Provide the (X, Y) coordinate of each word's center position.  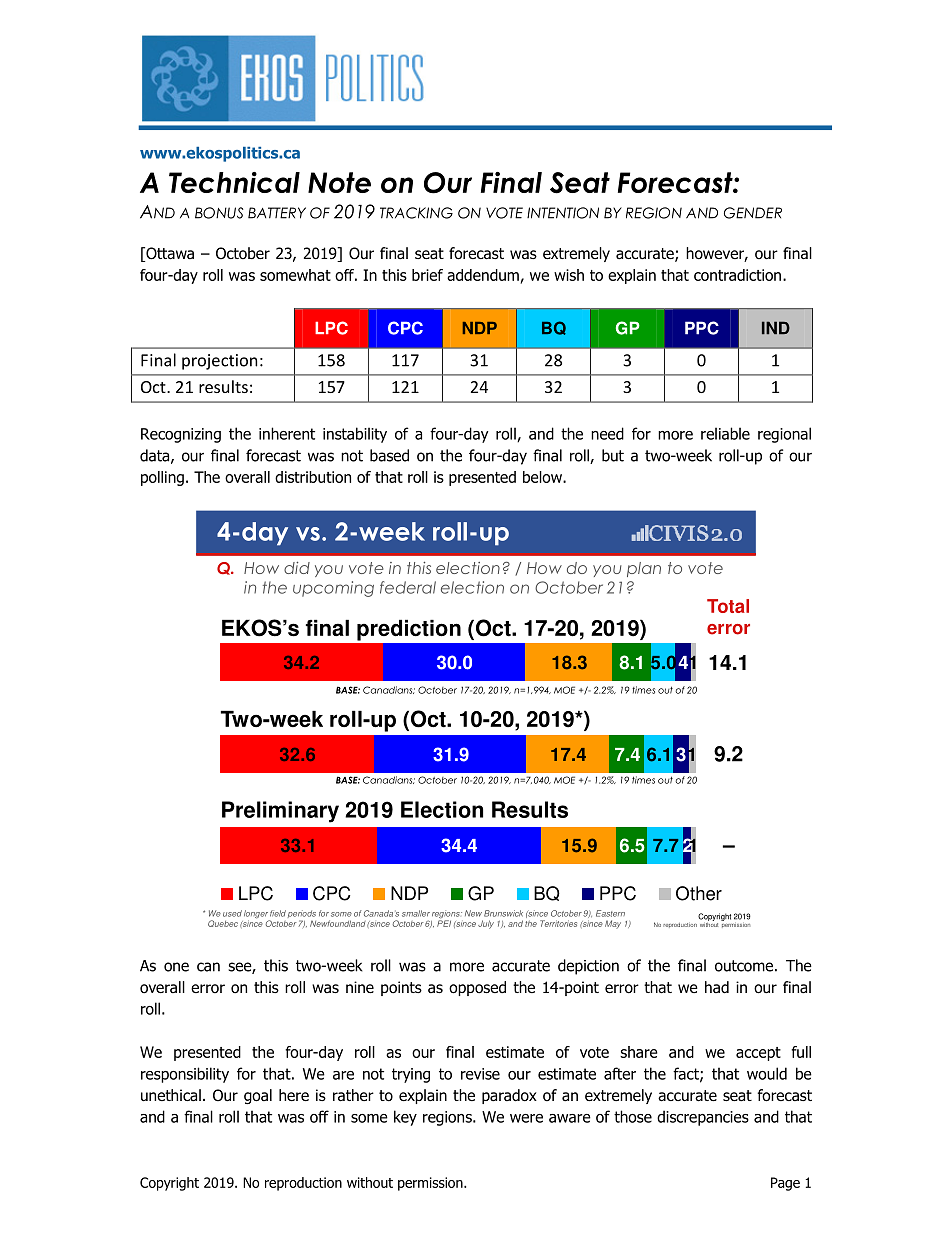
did (297, 568)
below (543, 477)
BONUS (219, 213)
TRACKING (416, 213)
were (526, 1118)
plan (644, 569)
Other (699, 893)
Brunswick (503, 913)
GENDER (753, 213)
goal (258, 1096)
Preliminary (280, 812)
